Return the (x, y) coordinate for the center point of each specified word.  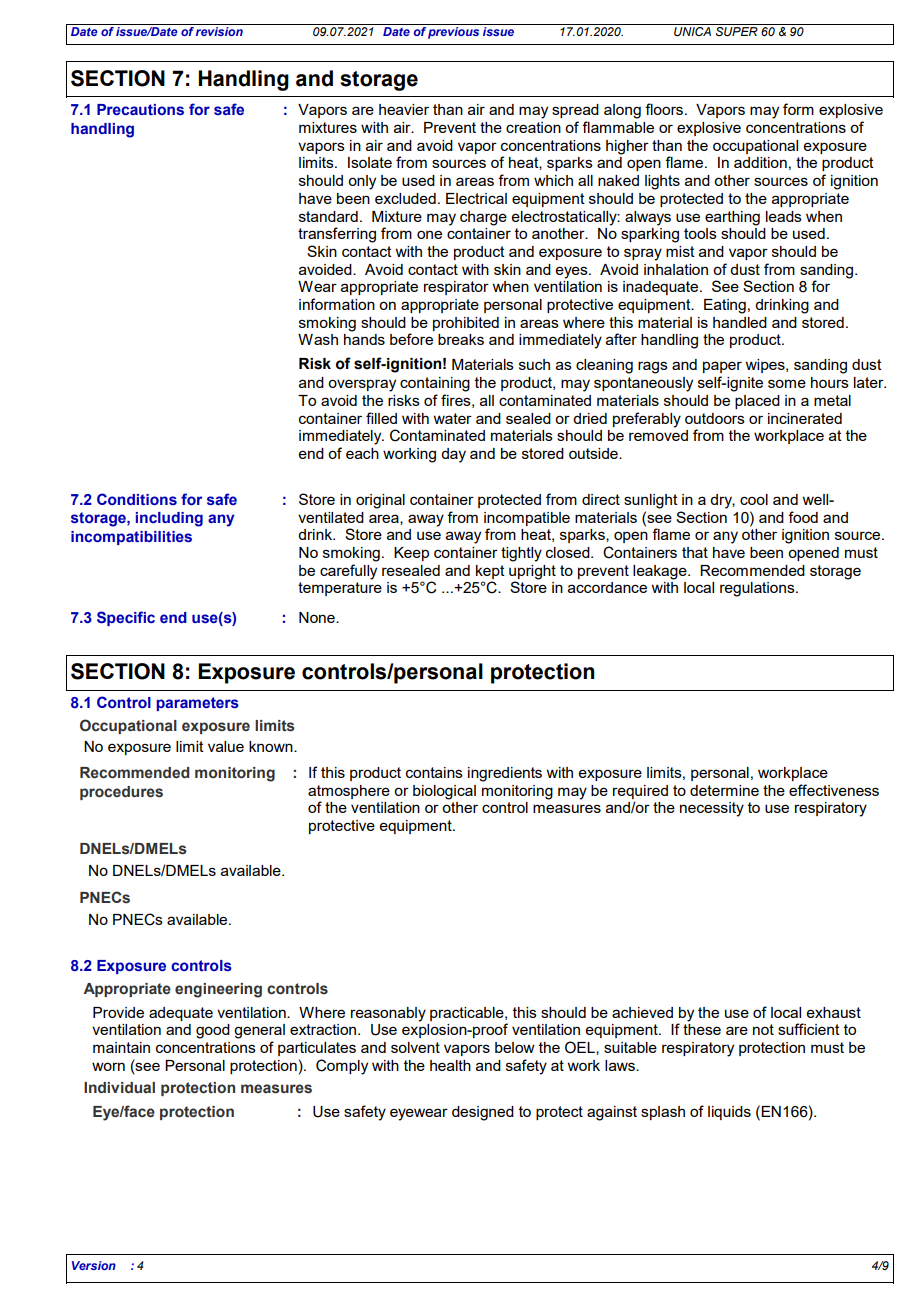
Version (94, 1265)
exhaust (834, 1012)
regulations (758, 589)
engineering (218, 990)
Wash (318, 339)
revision (220, 30)
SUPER (736, 30)
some (787, 383)
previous (454, 31)
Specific (126, 618)
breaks (461, 339)
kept (490, 572)
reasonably (388, 1014)
